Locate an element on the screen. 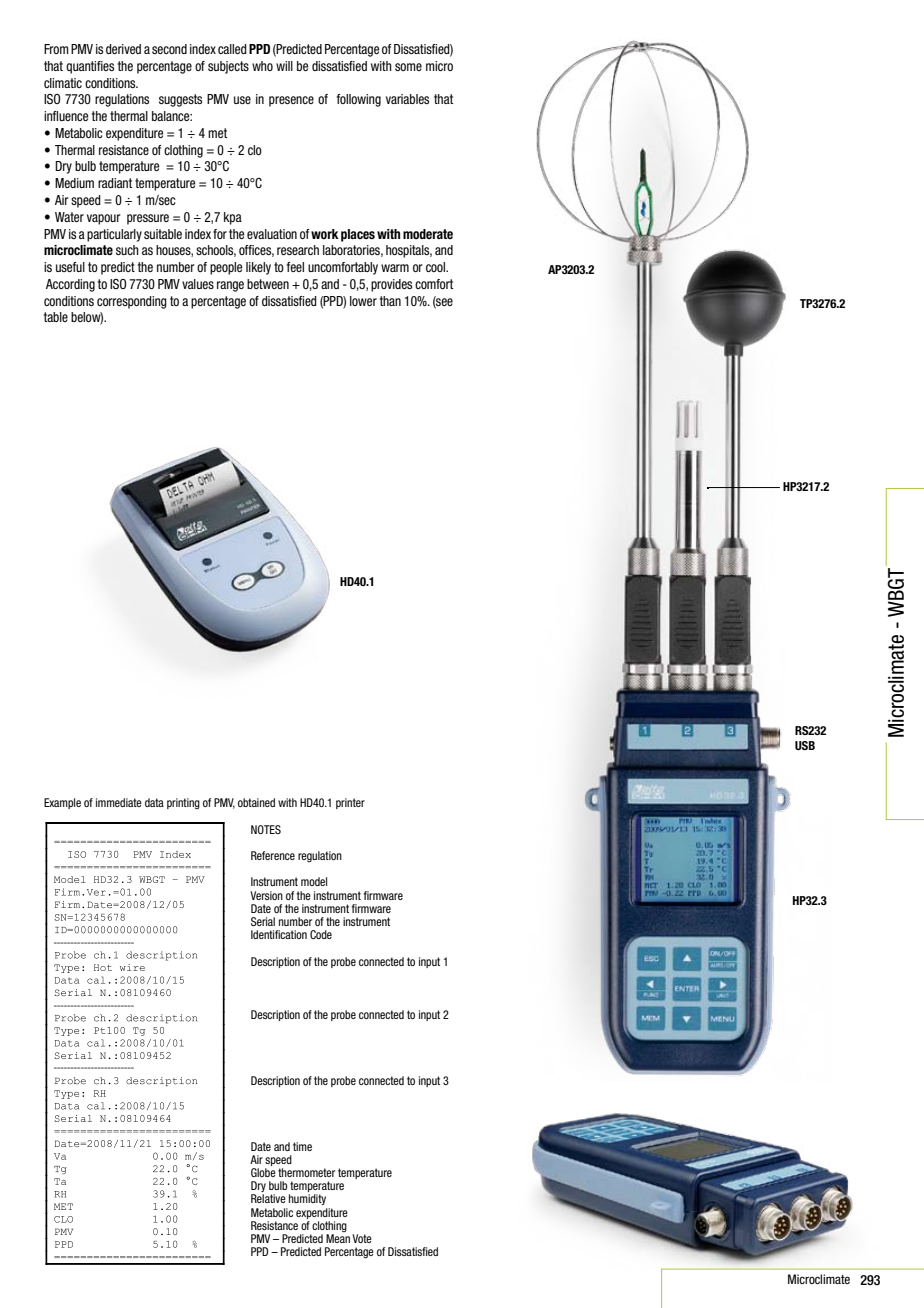  Serial is located at coordinates (263, 921).
